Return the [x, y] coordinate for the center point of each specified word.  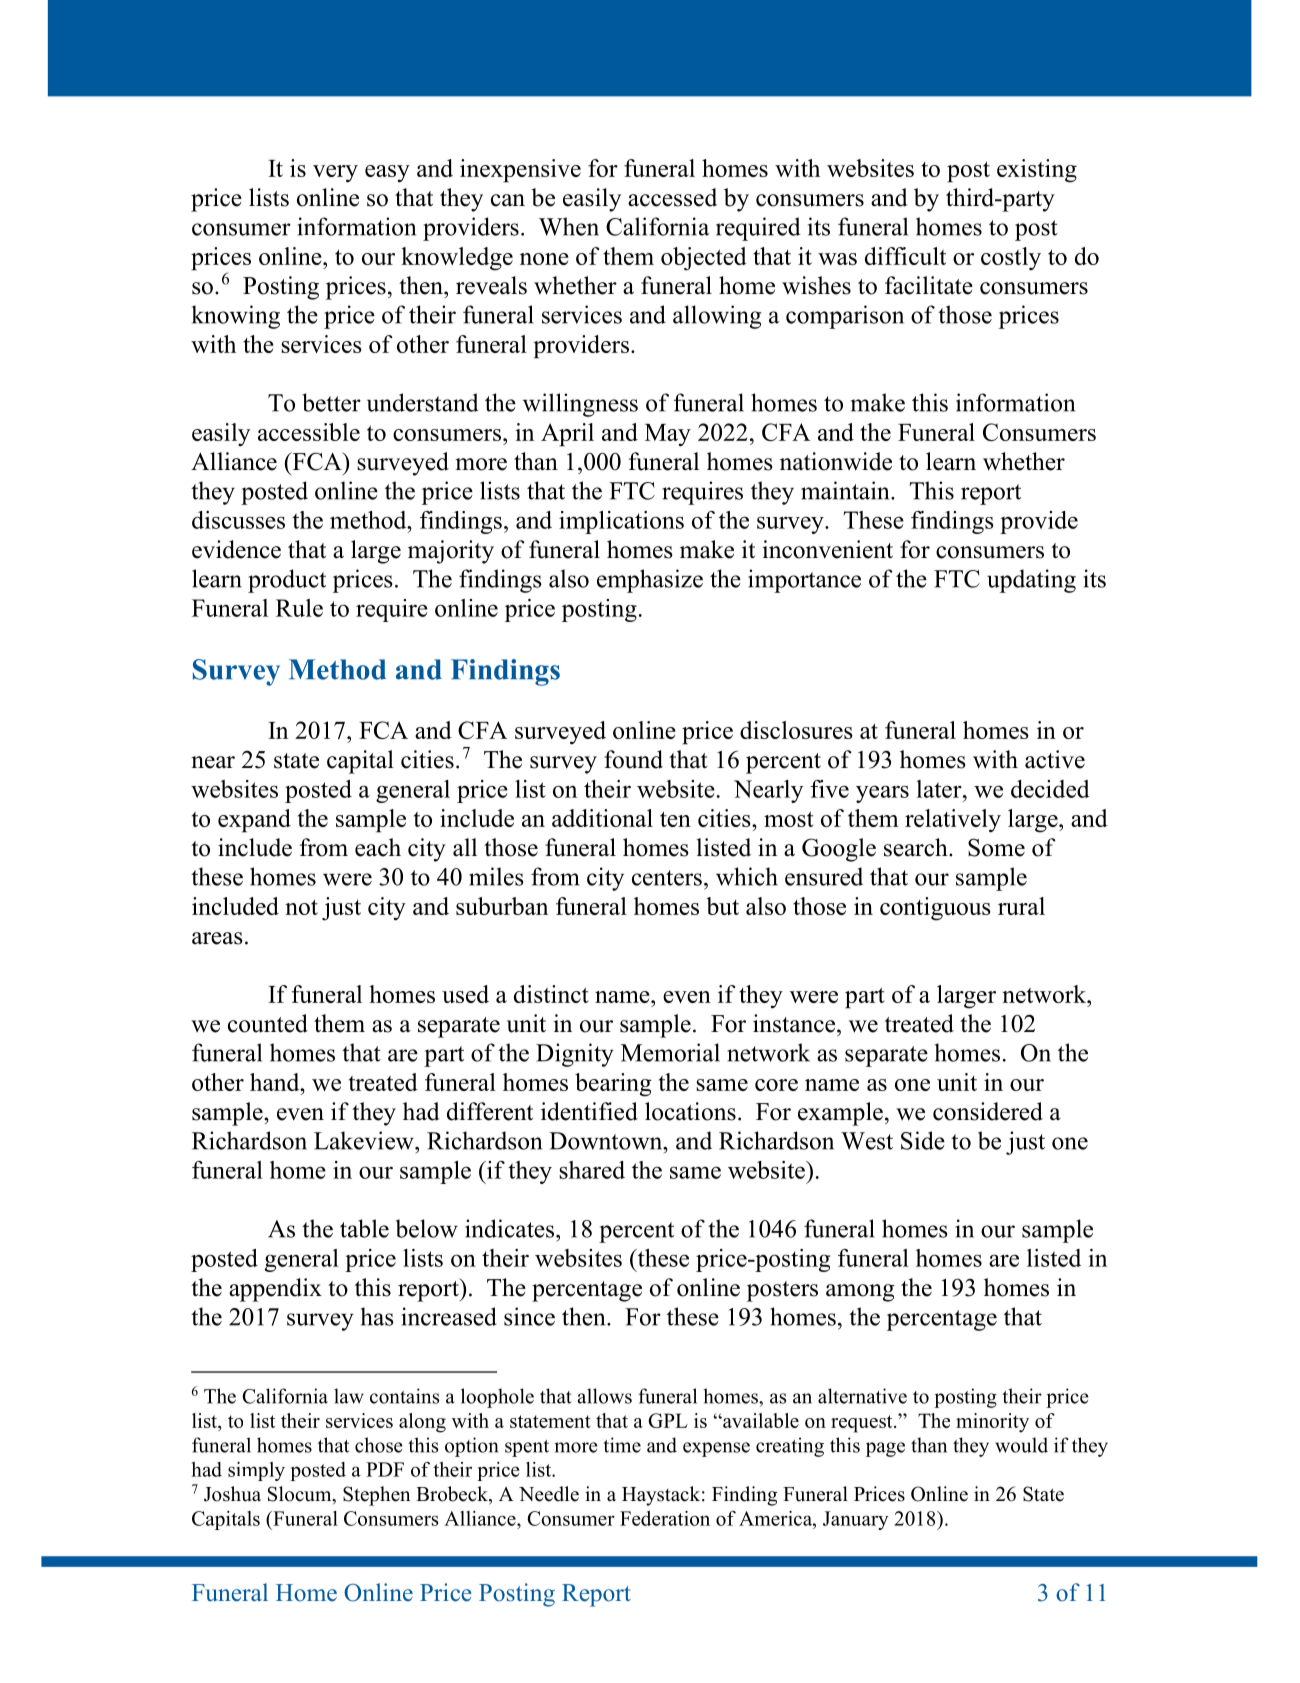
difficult [905, 256]
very [335, 174]
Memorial [670, 1052]
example [840, 1114]
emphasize [650, 581]
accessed [672, 197]
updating [1031, 581]
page [885, 1449]
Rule [299, 608]
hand [276, 1082]
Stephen [376, 1496]
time [622, 1445]
